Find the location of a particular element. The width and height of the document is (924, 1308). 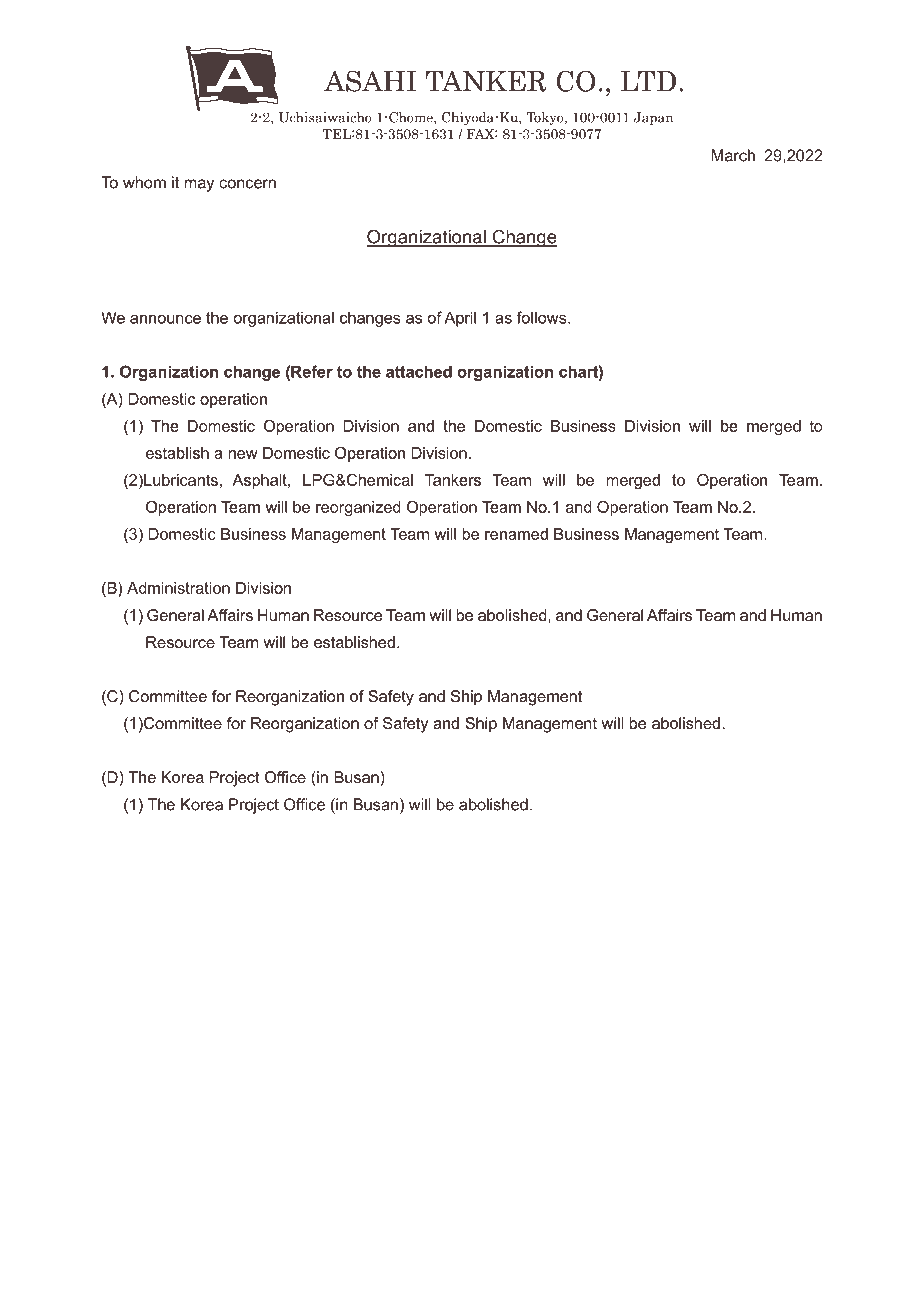

Administration is located at coordinates (178, 588).
